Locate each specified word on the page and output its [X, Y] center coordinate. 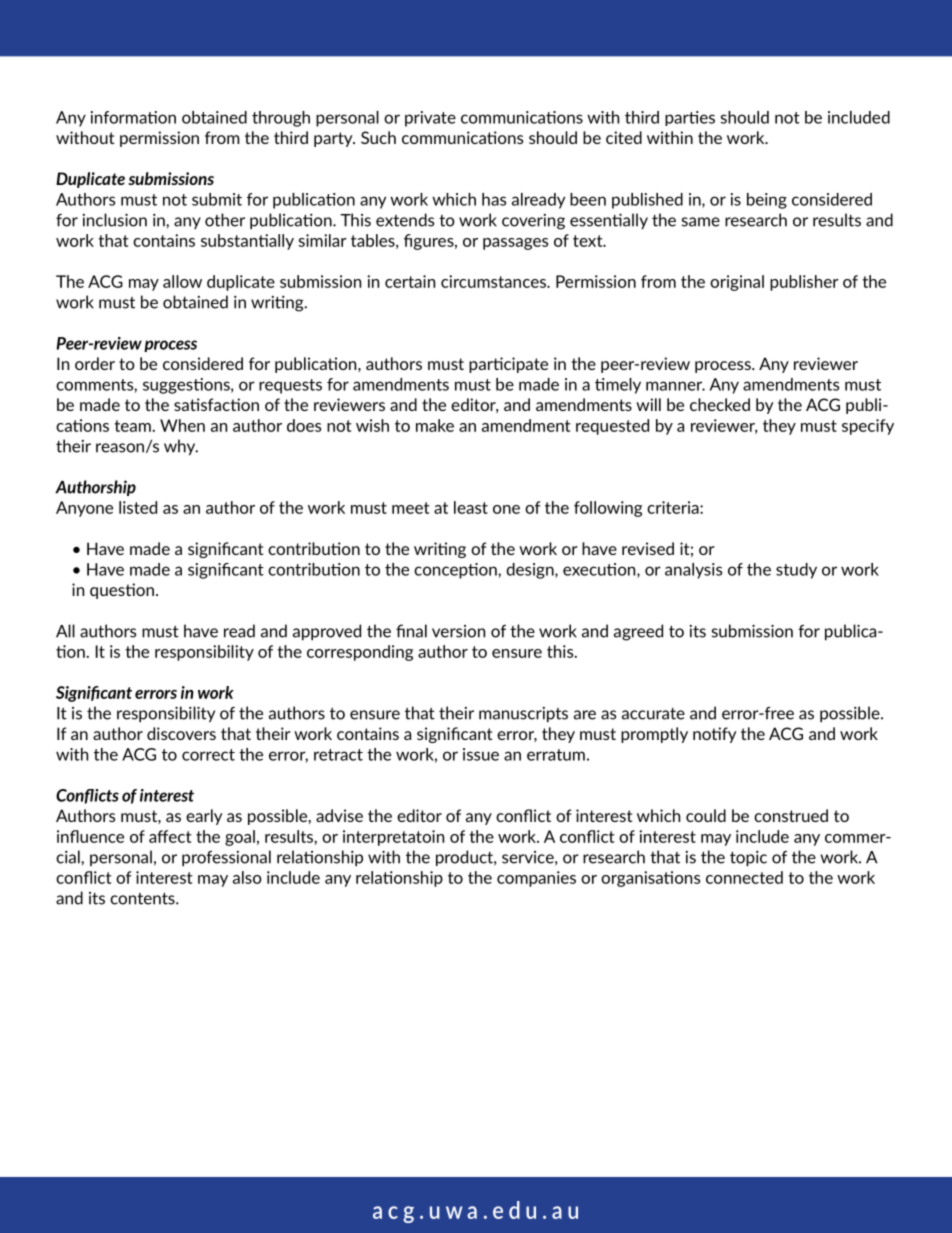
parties [690, 118]
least [471, 507]
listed [138, 507]
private [430, 119]
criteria [674, 507]
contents [143, 898]
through [281, 119]
